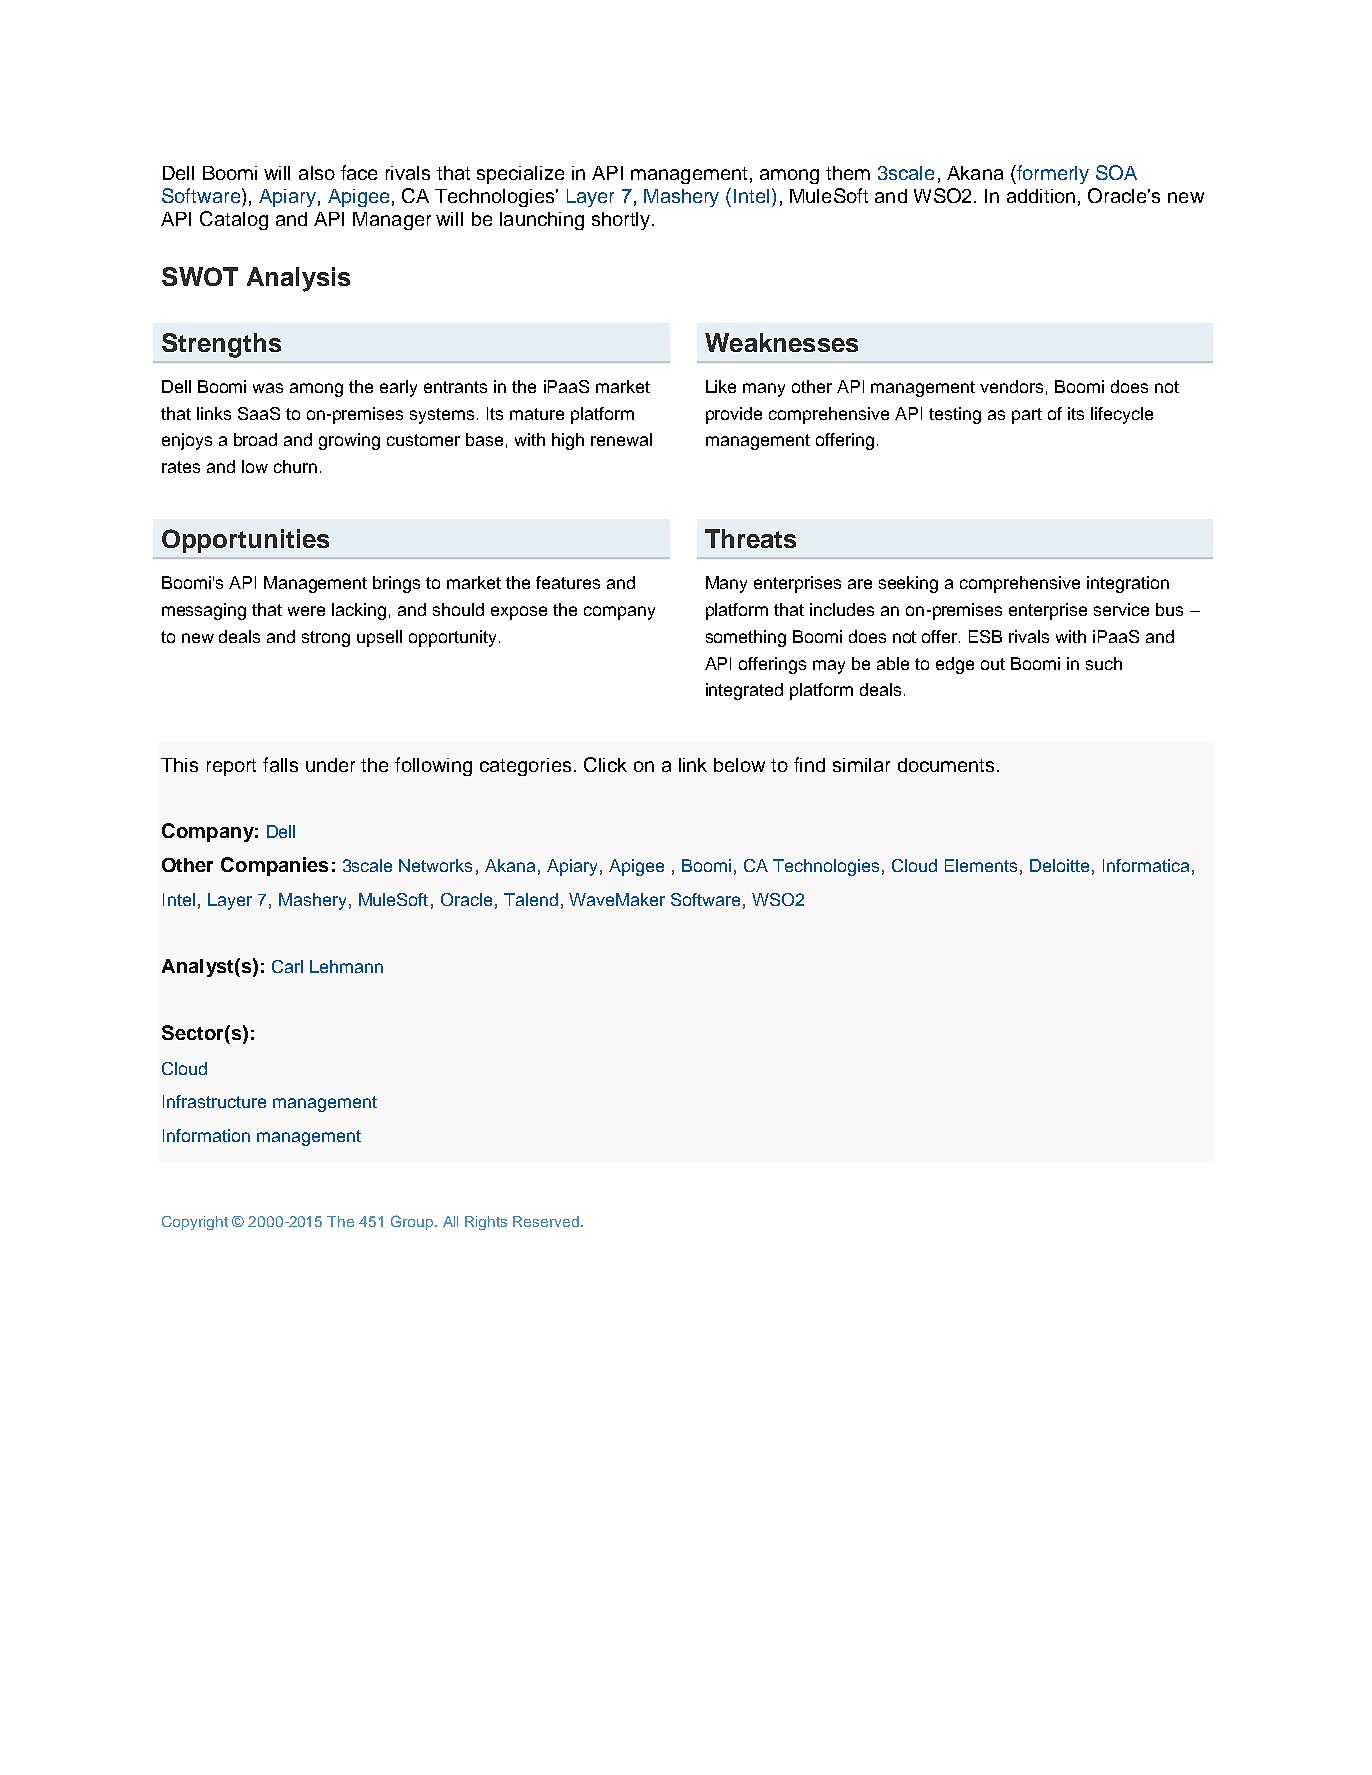 The image size is (1372, 1775). Describe the element at coordinates (1104, 663) in the screenshot. I see `such` at that location.
